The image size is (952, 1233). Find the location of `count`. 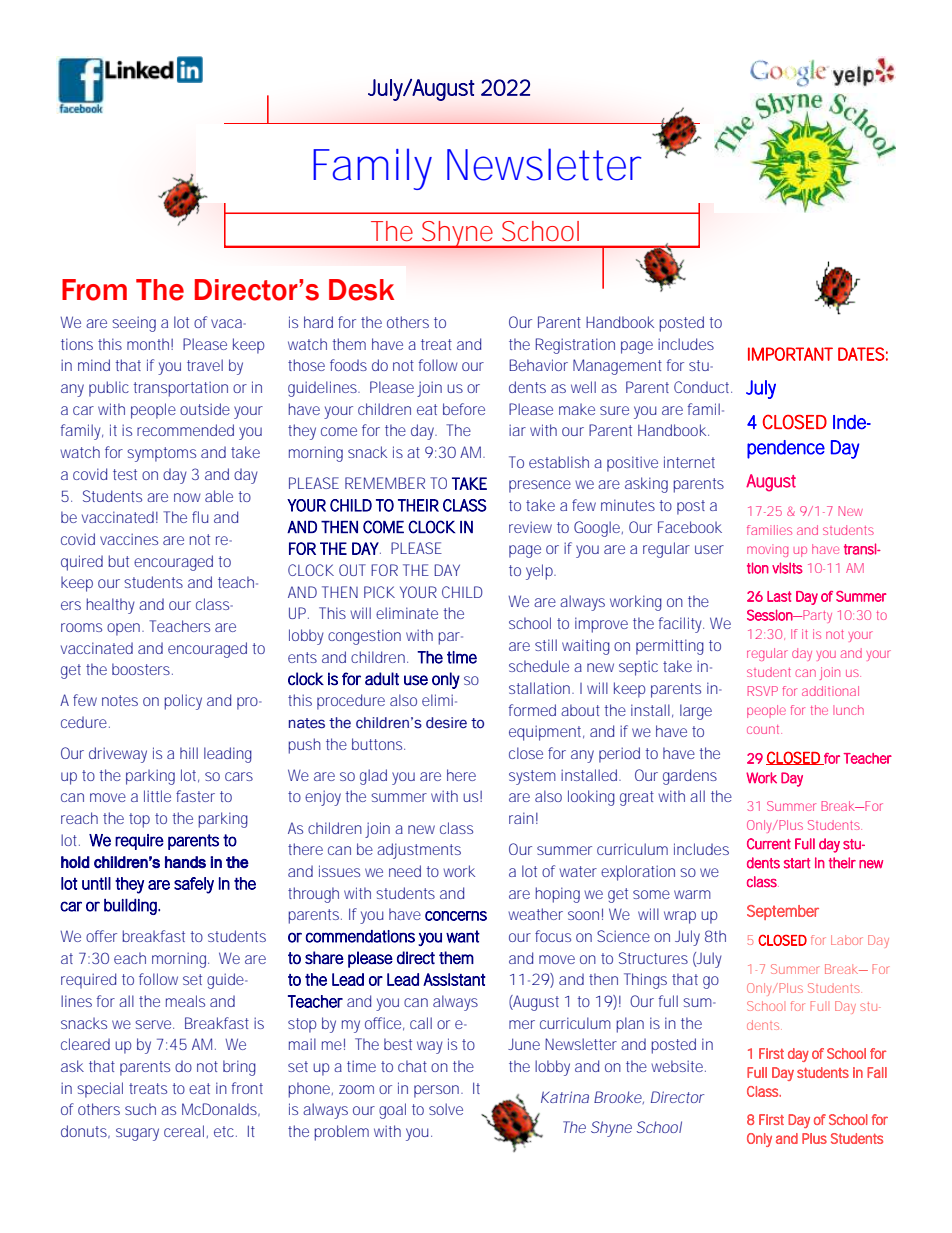

count is located at coordinates (764, 729).
